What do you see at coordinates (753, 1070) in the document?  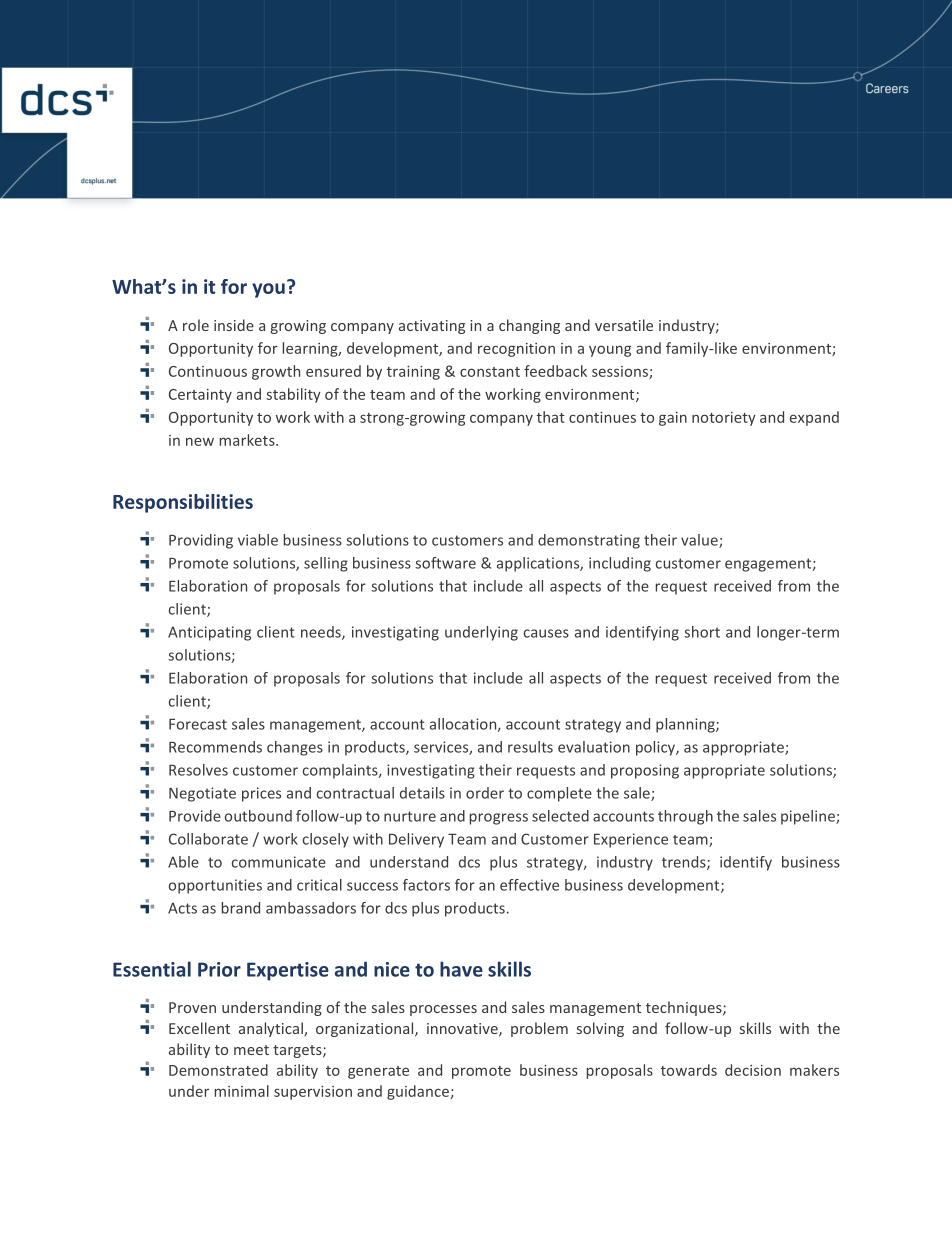 I see `decision` at bounding box center [753, 1070].
